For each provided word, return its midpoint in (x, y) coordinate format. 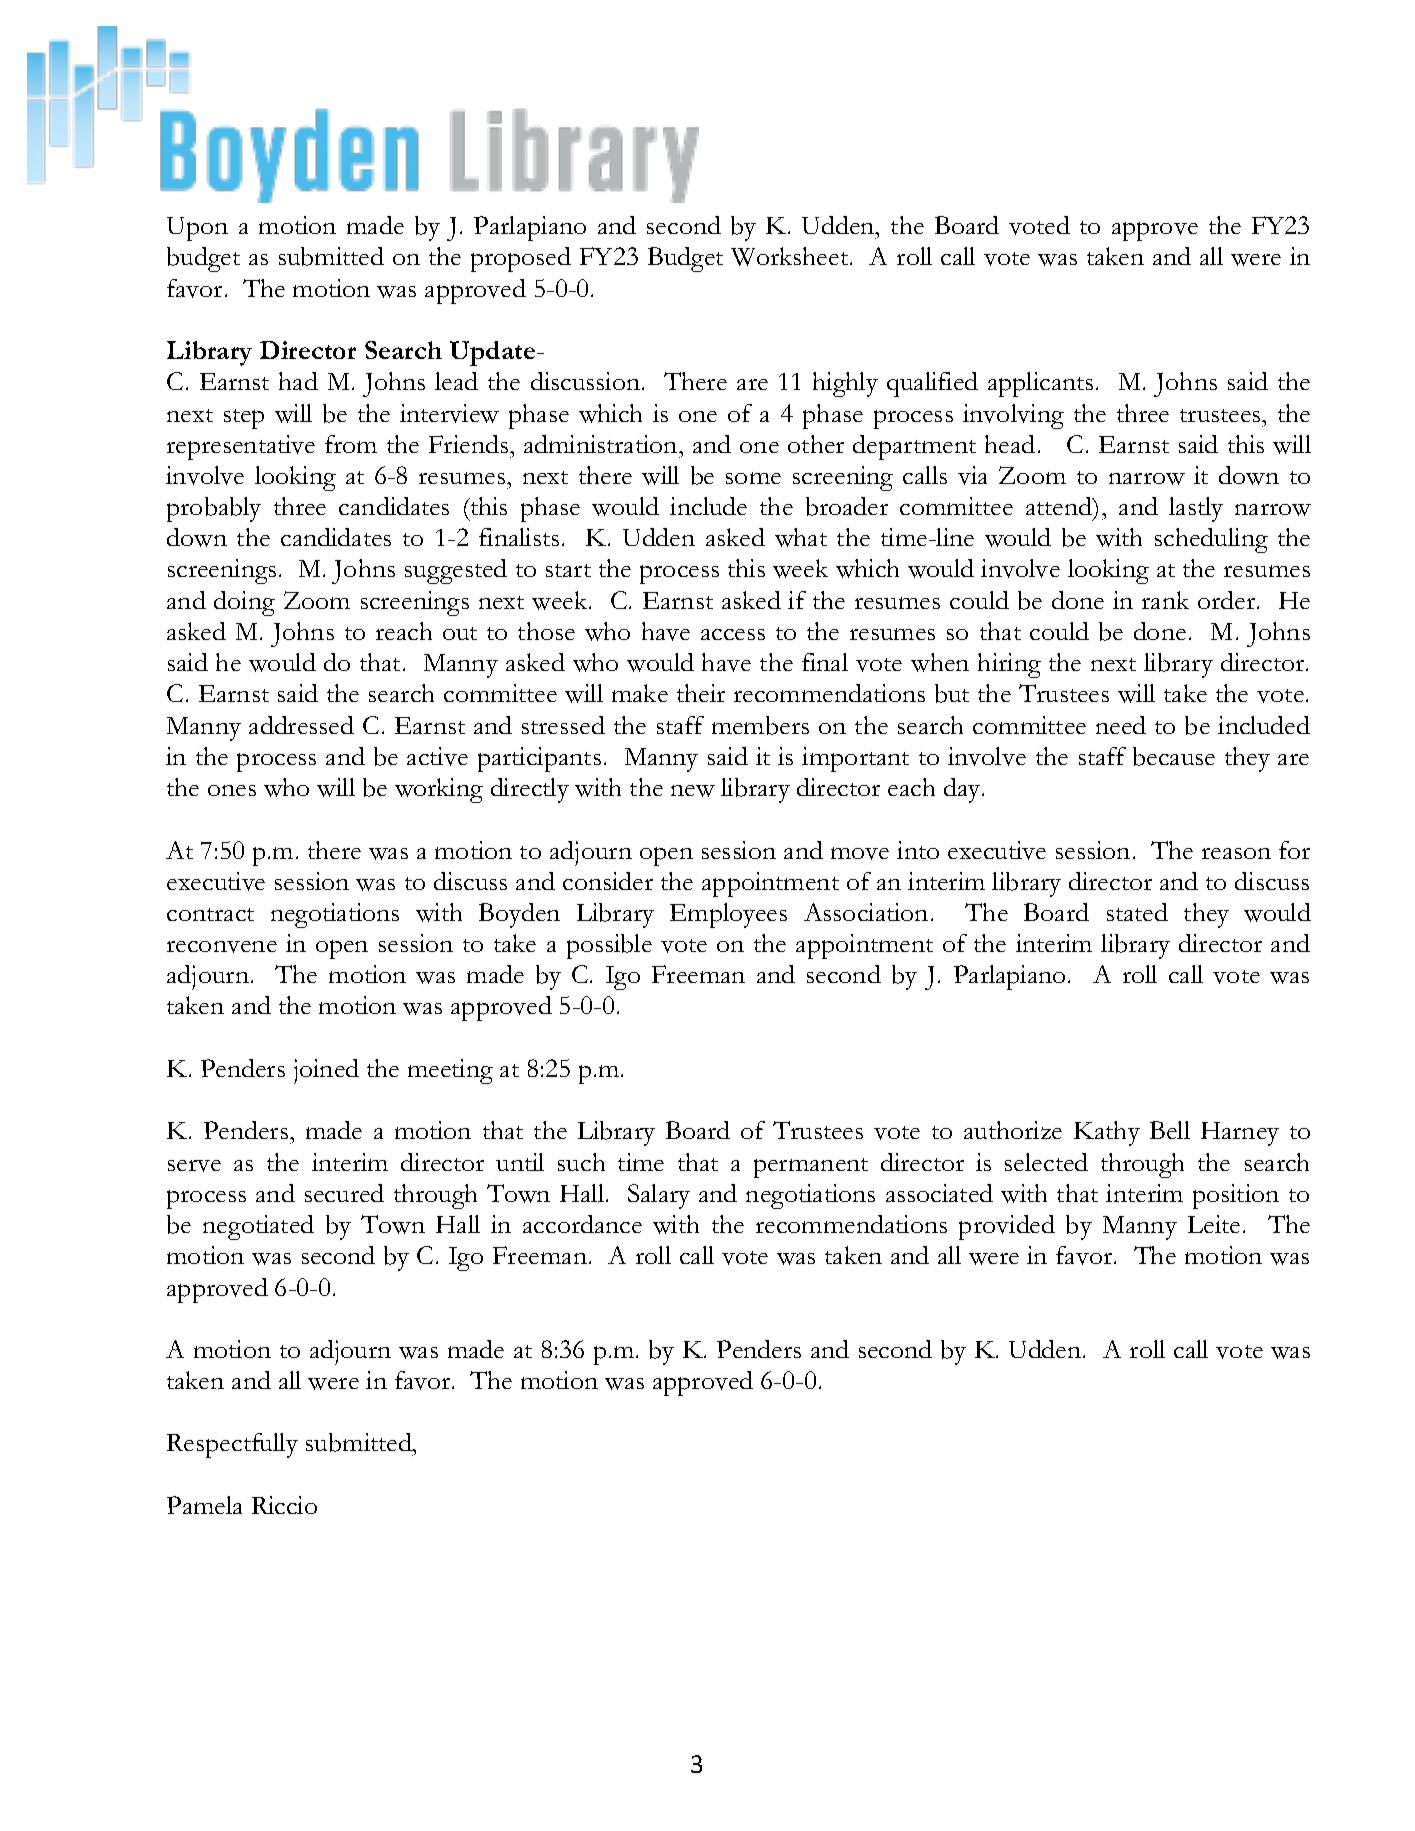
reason (1236, 853)
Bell (1170, 1130)
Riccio (284, 1505)
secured (344, 1193)
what (801, 537)
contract (210, 914)
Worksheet (791, 256)
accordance (582, 1224)
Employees (728, 915)
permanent (811, 1168)
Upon (197, 229)
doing (244, 603)
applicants (1040, 384)
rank (1165, 600)
